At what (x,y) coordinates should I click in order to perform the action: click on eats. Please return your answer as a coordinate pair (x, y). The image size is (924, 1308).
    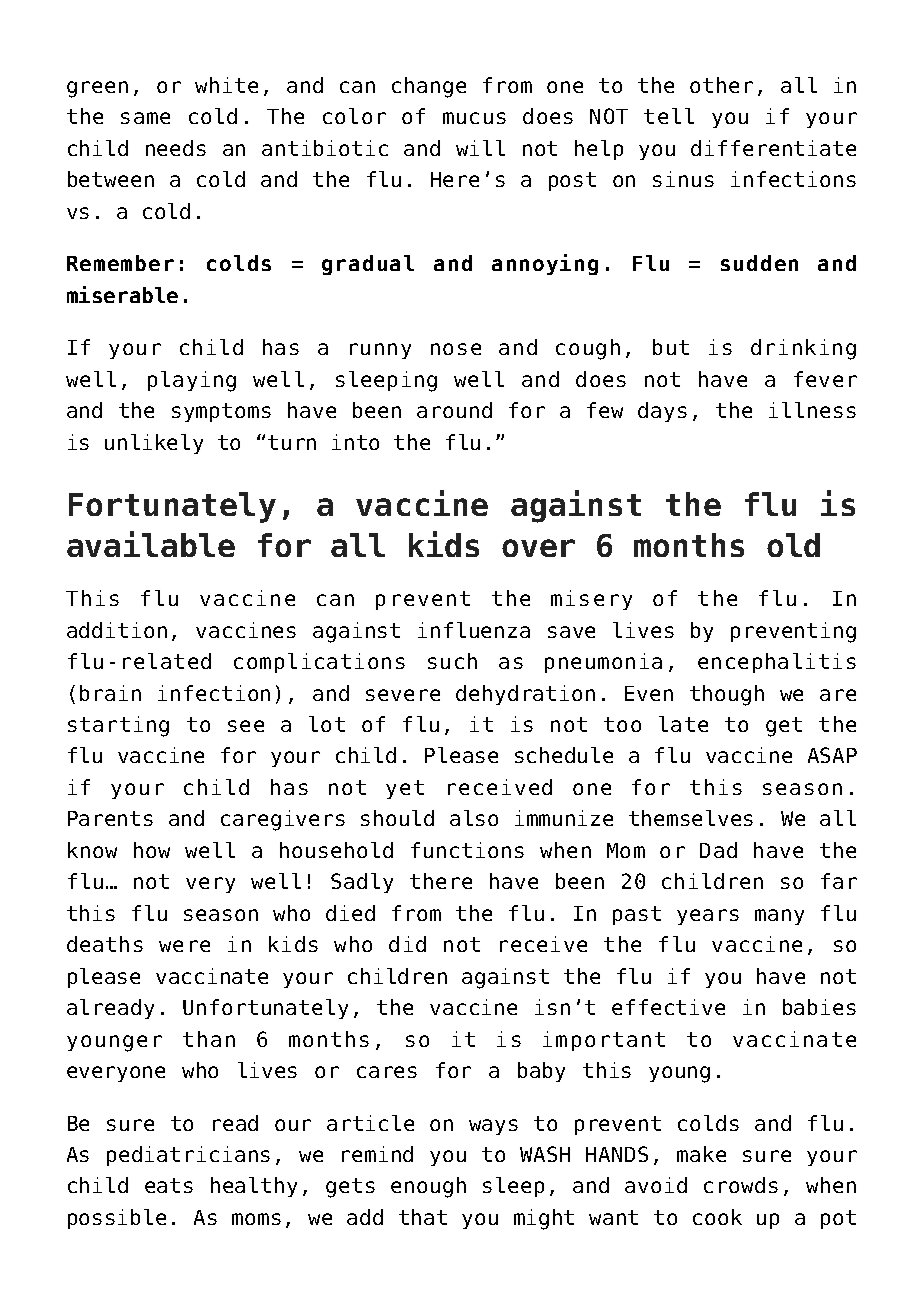
    Looking at the image, I should click on (169, 1185).
